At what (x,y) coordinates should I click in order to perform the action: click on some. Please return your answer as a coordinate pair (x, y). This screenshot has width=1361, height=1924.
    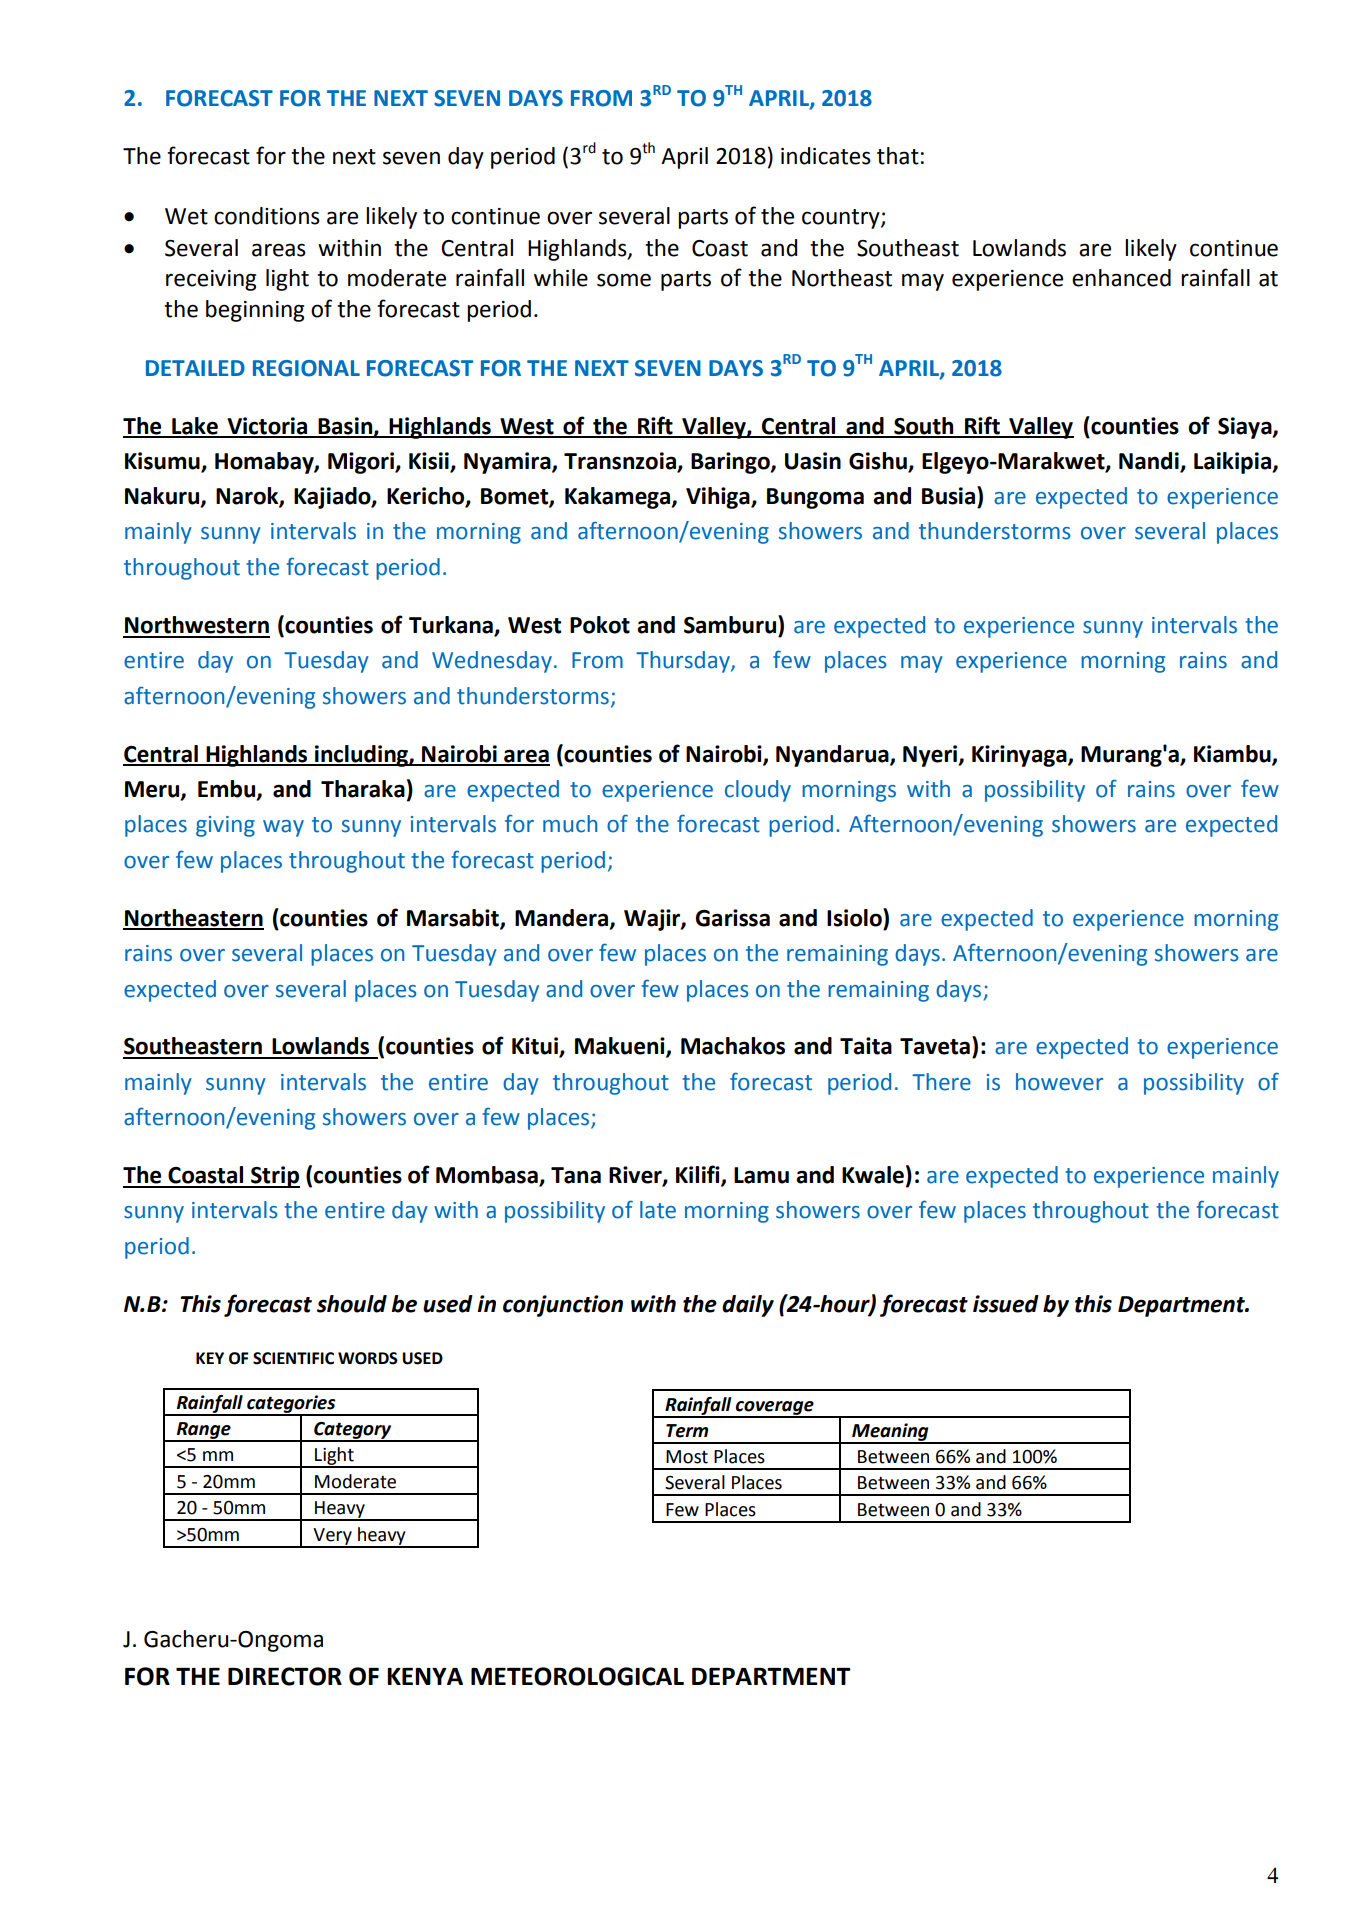
    Looking at the image, I should click on (624, 280).
